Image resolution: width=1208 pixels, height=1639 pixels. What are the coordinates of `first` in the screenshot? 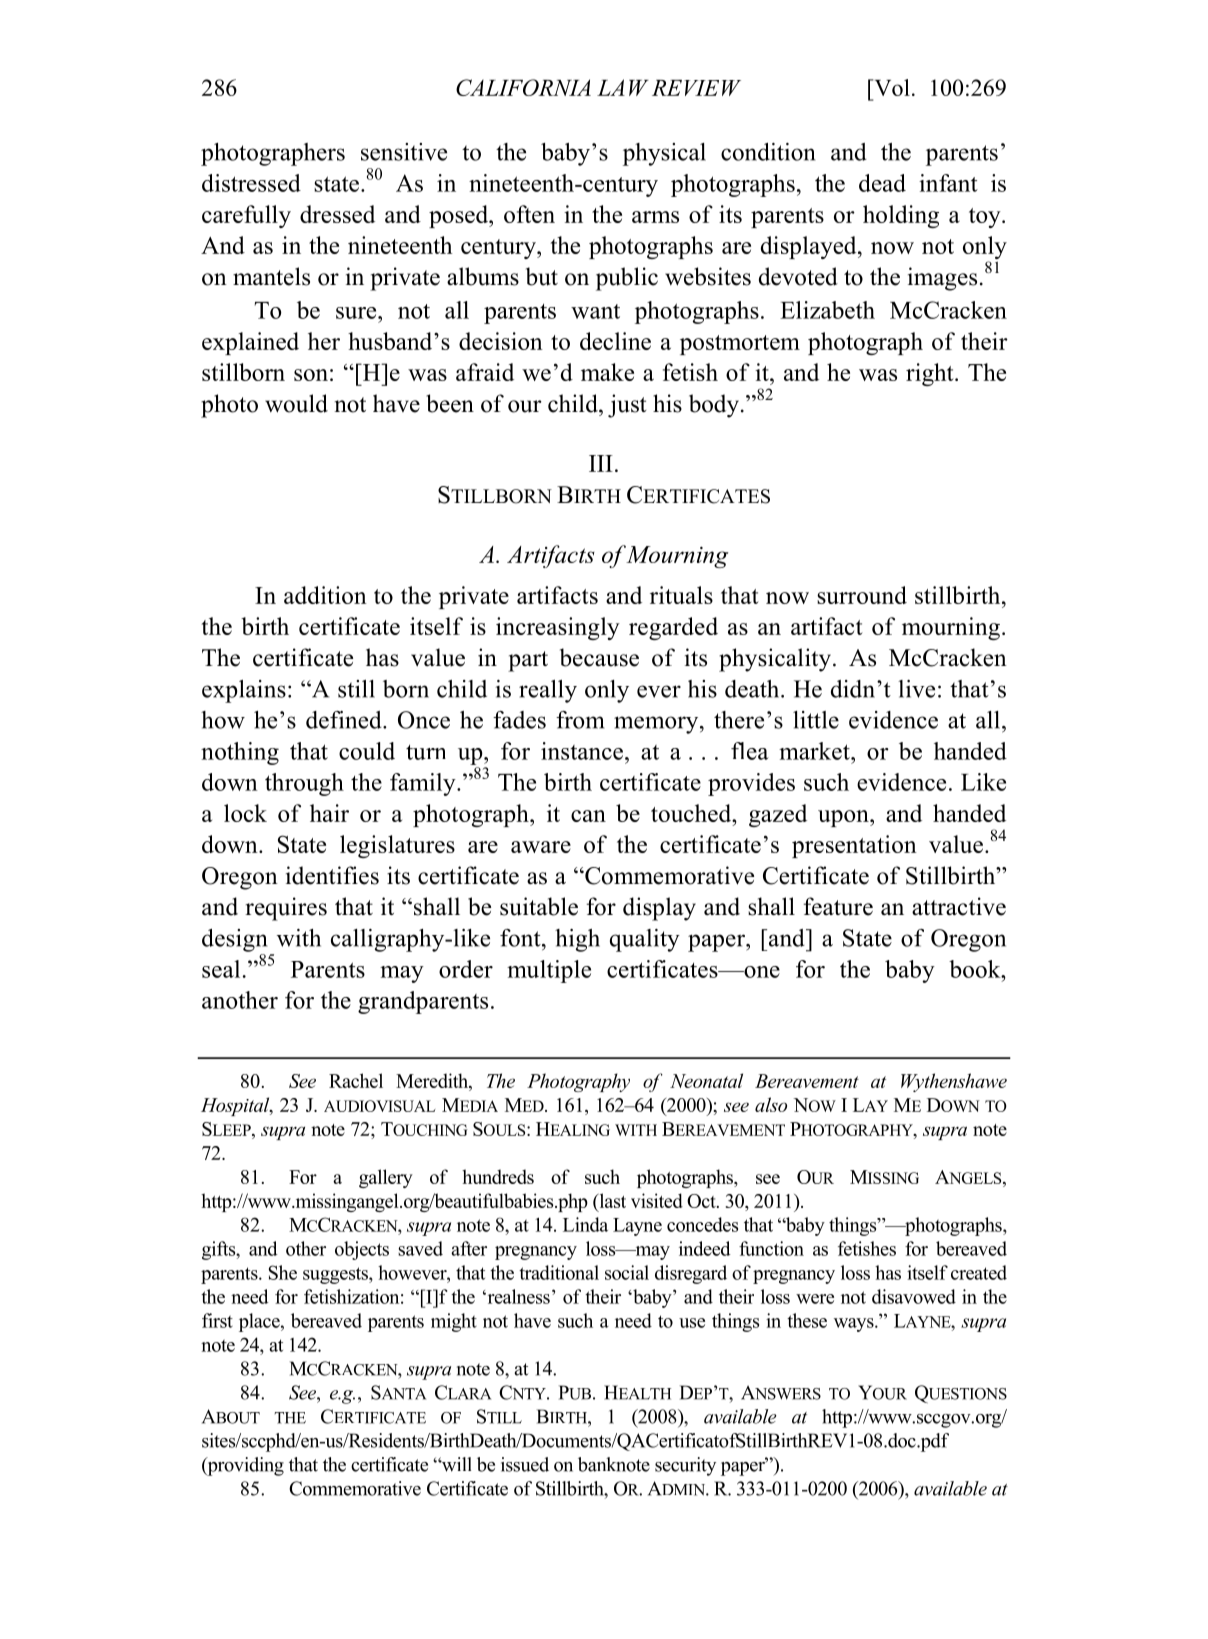 It's located at (217, 1320).
